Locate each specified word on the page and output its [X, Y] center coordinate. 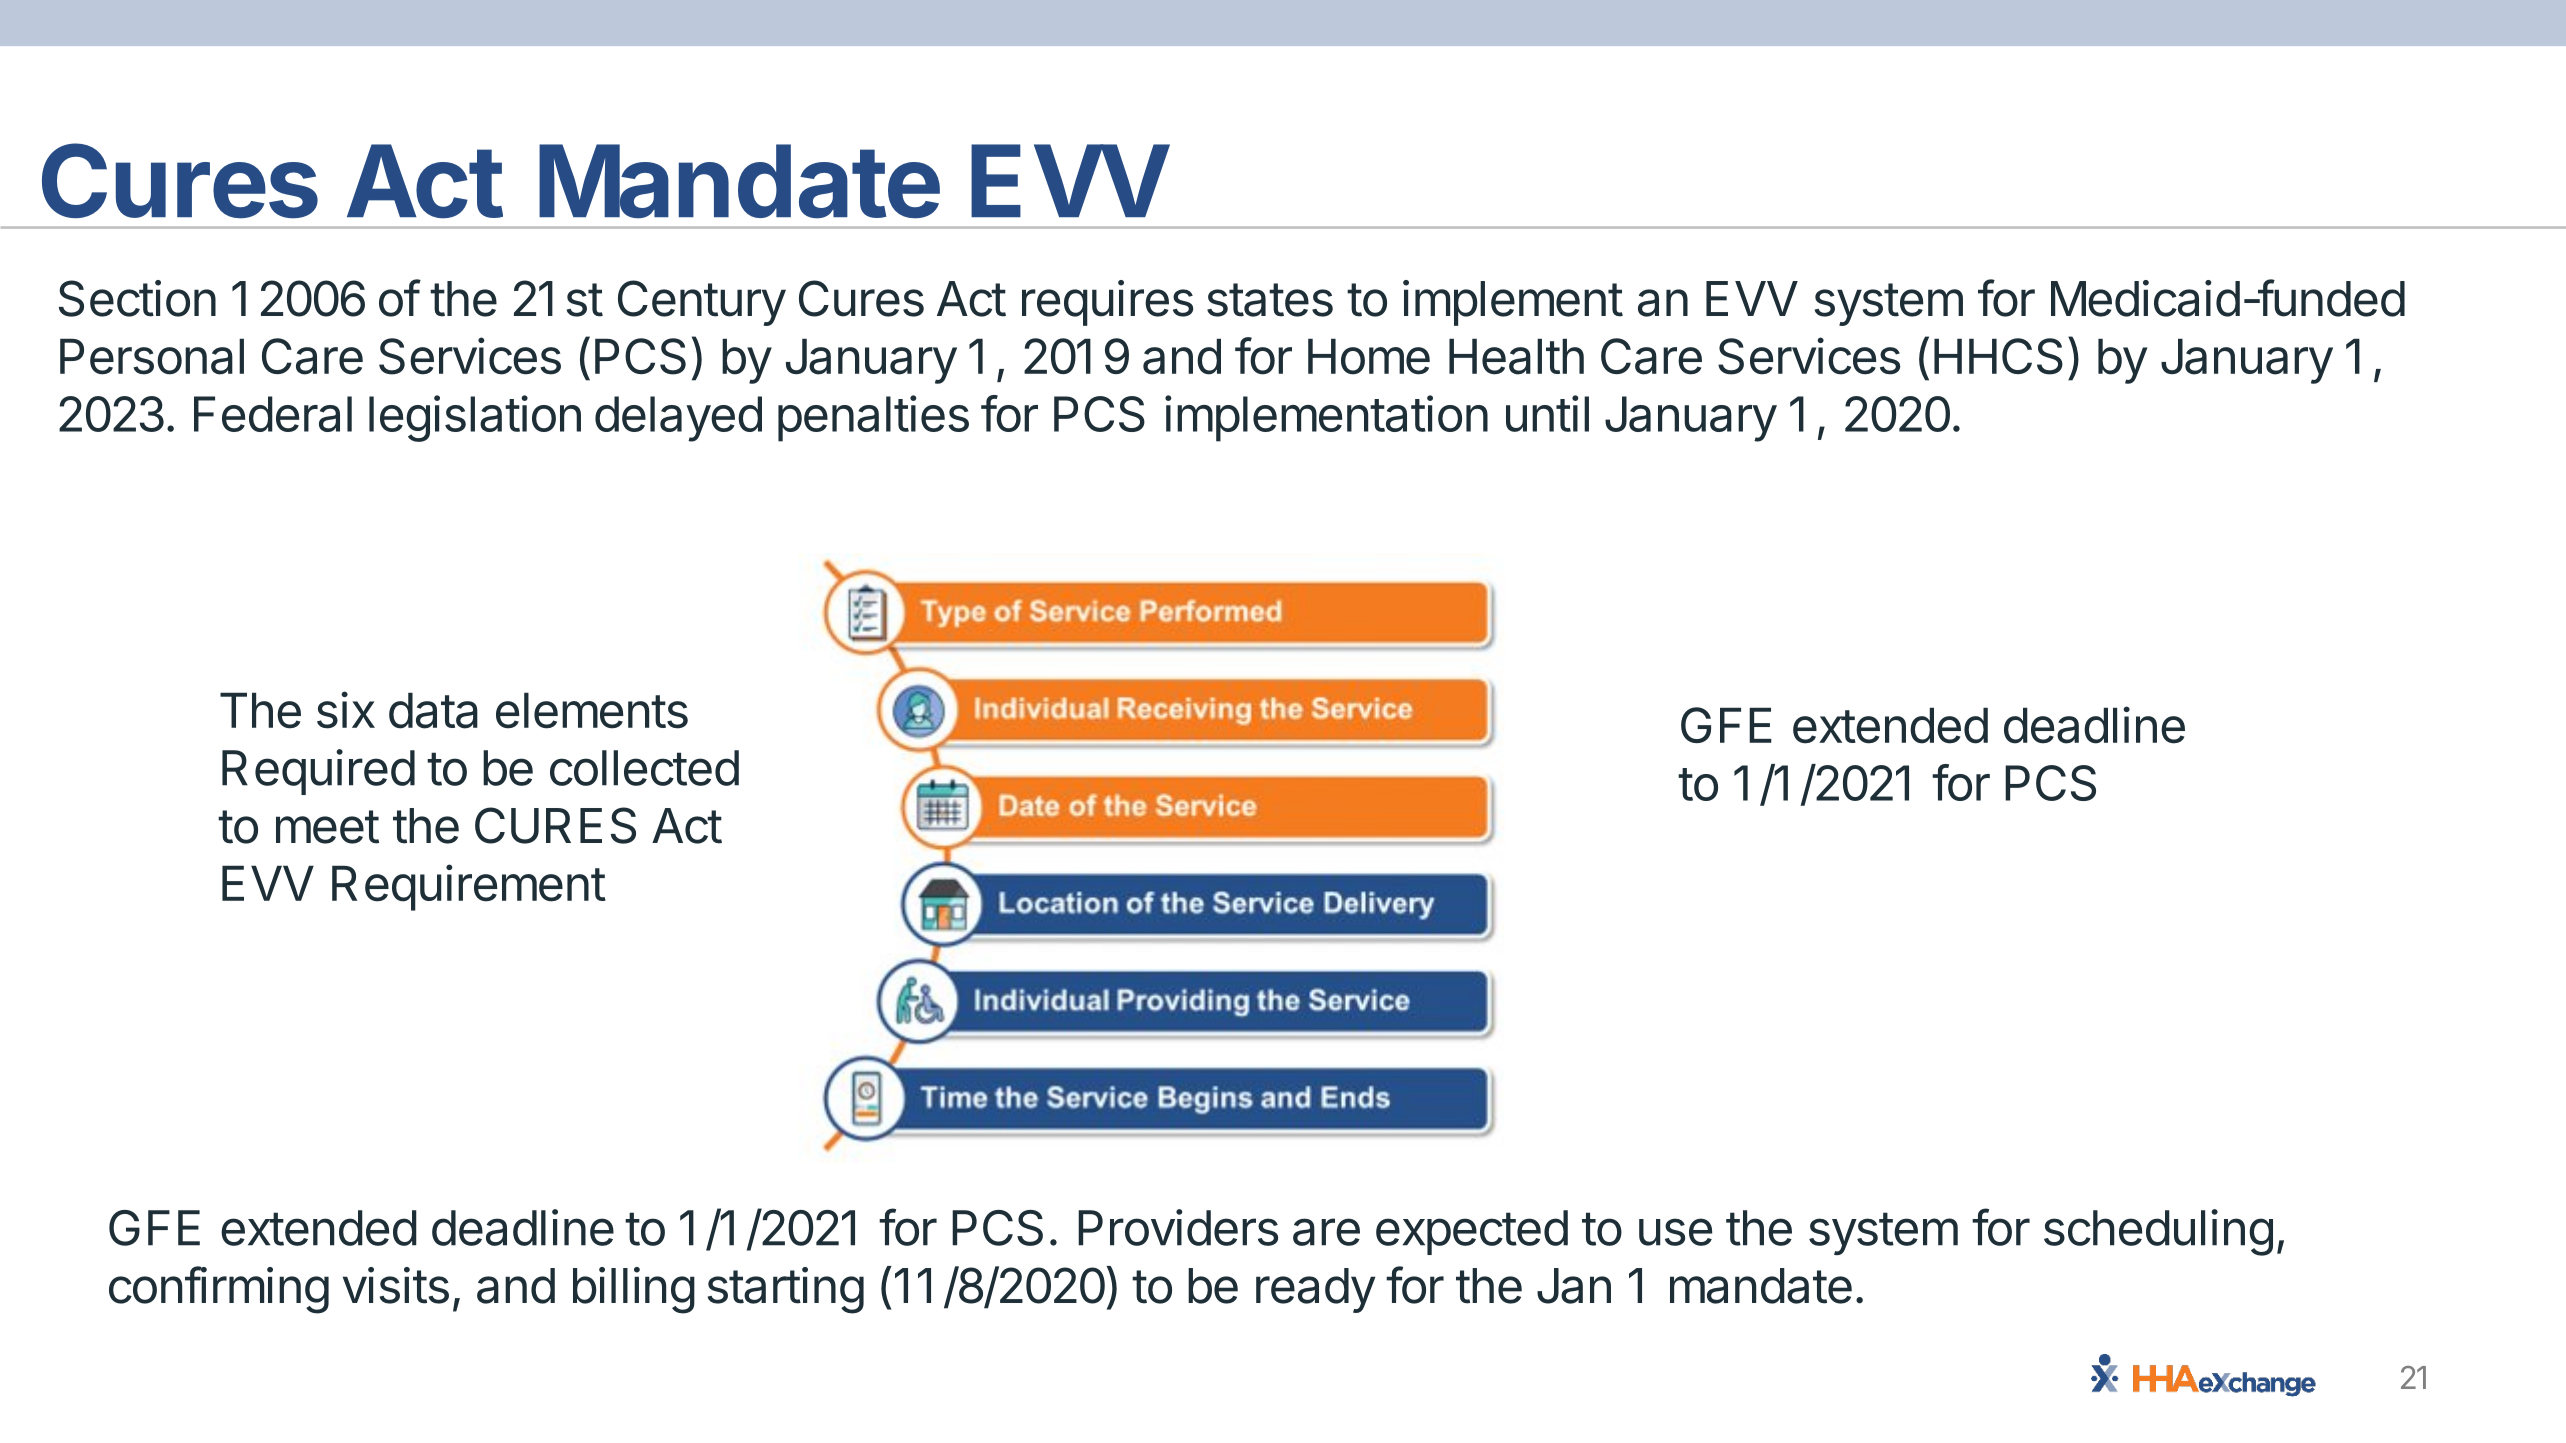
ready [1315, 1290]
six [346, 710]
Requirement [469, 887]
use [1675, 1232]
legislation [475, 418]
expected [1472, 1232]
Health [1516, 356]
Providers [1178, 1227]
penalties [873, 418]
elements [592, 710]
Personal [152, 356]
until [1547, 413]
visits [396, 1285]
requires [1107, 303]
